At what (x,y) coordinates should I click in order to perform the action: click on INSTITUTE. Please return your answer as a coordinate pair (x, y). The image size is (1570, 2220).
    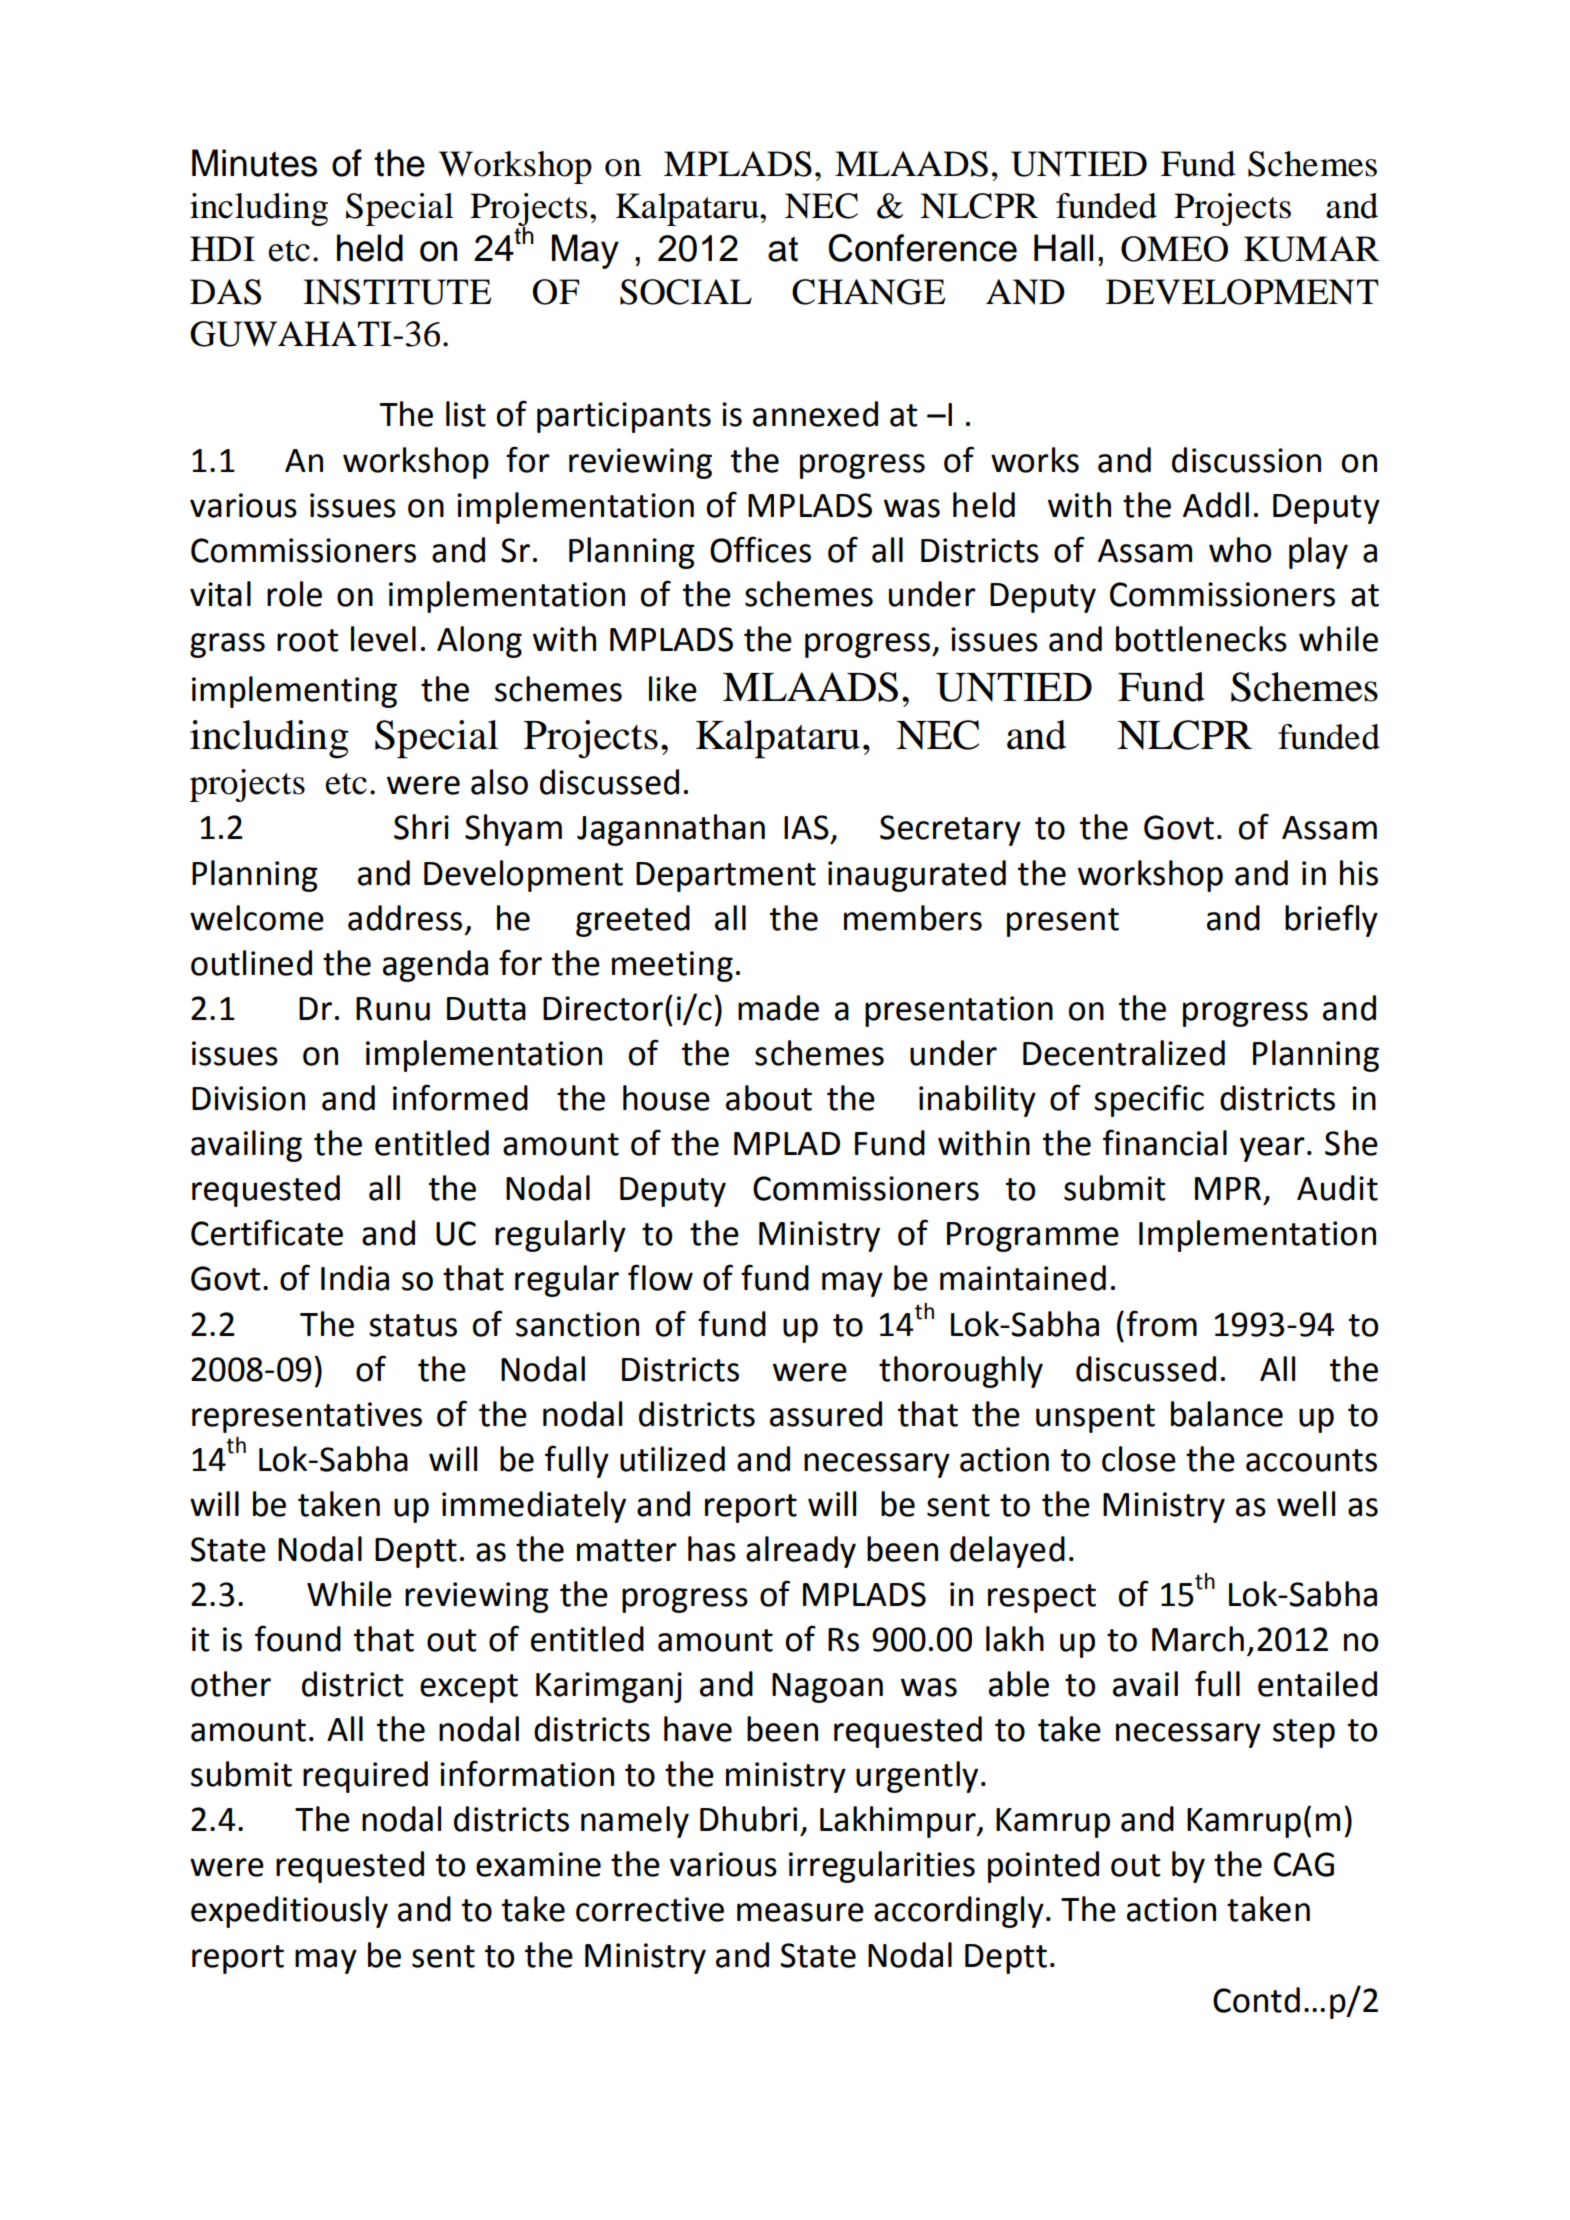
    Looking at the image, I should click on (397, 292).
